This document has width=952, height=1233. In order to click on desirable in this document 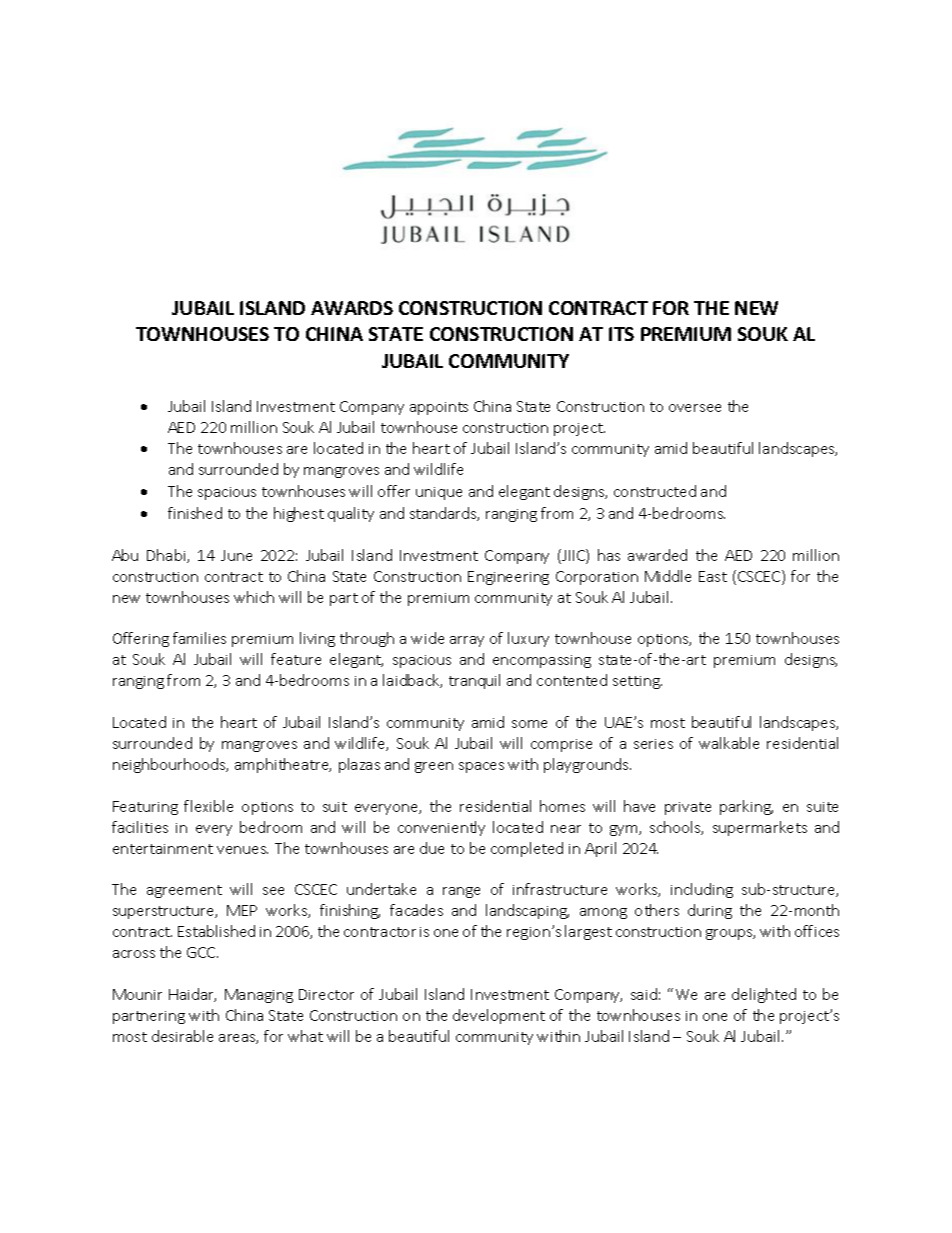, I will do `click(182, 1036)`.
